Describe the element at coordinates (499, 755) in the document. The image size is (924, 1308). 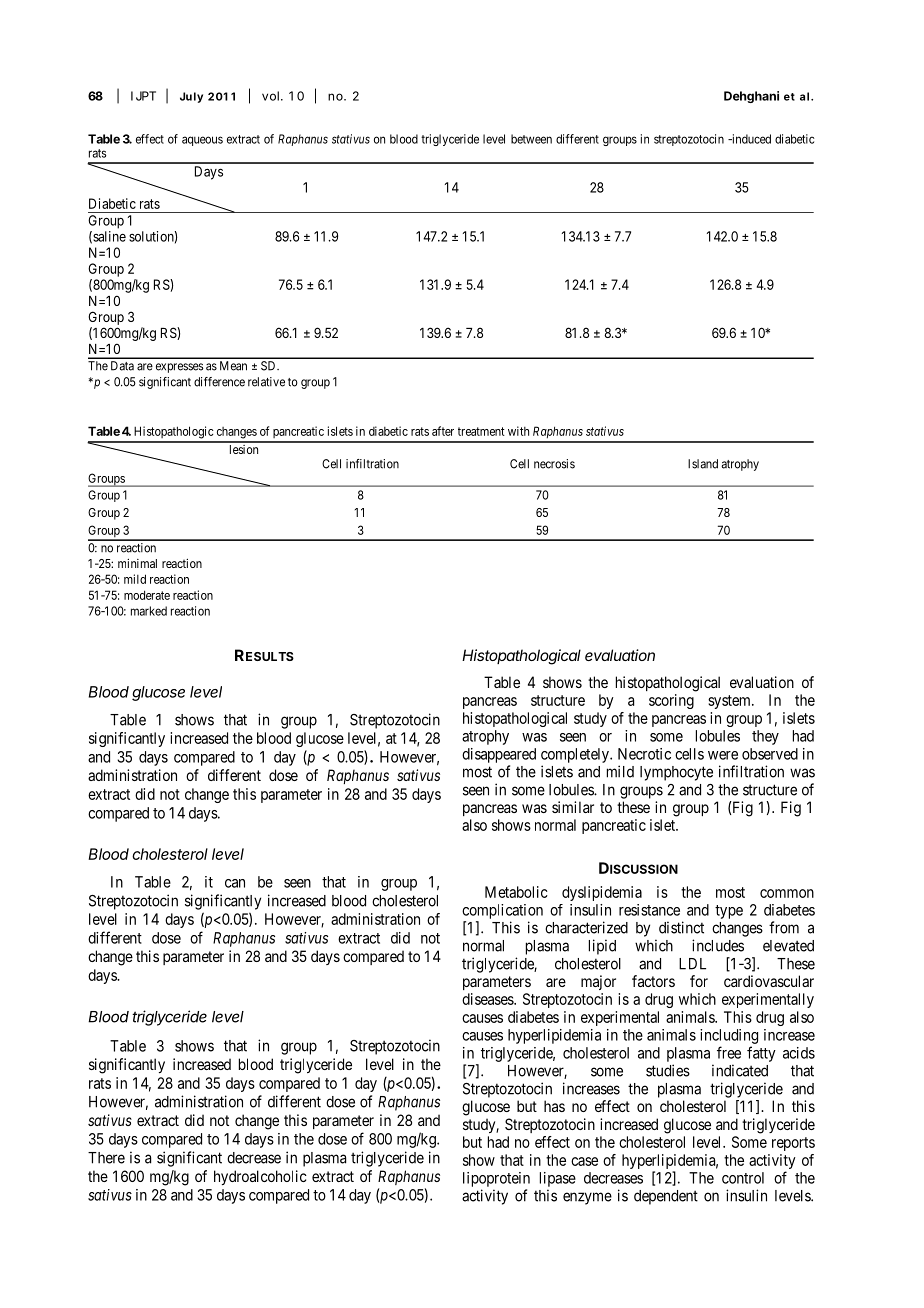
I see `disappeared` at that location.
